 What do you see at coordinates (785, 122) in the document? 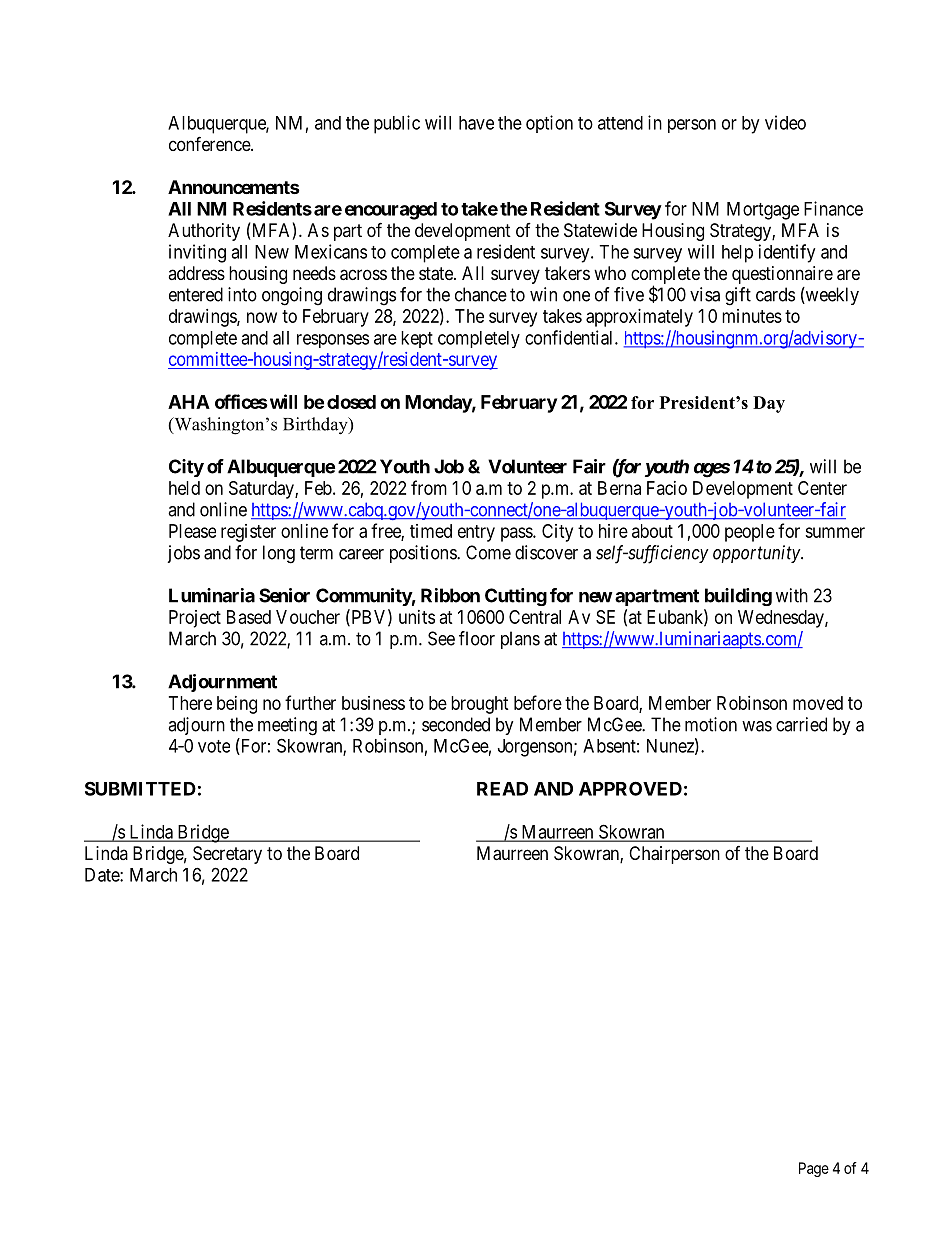
I see `video` at bounding box center [785, 122].
